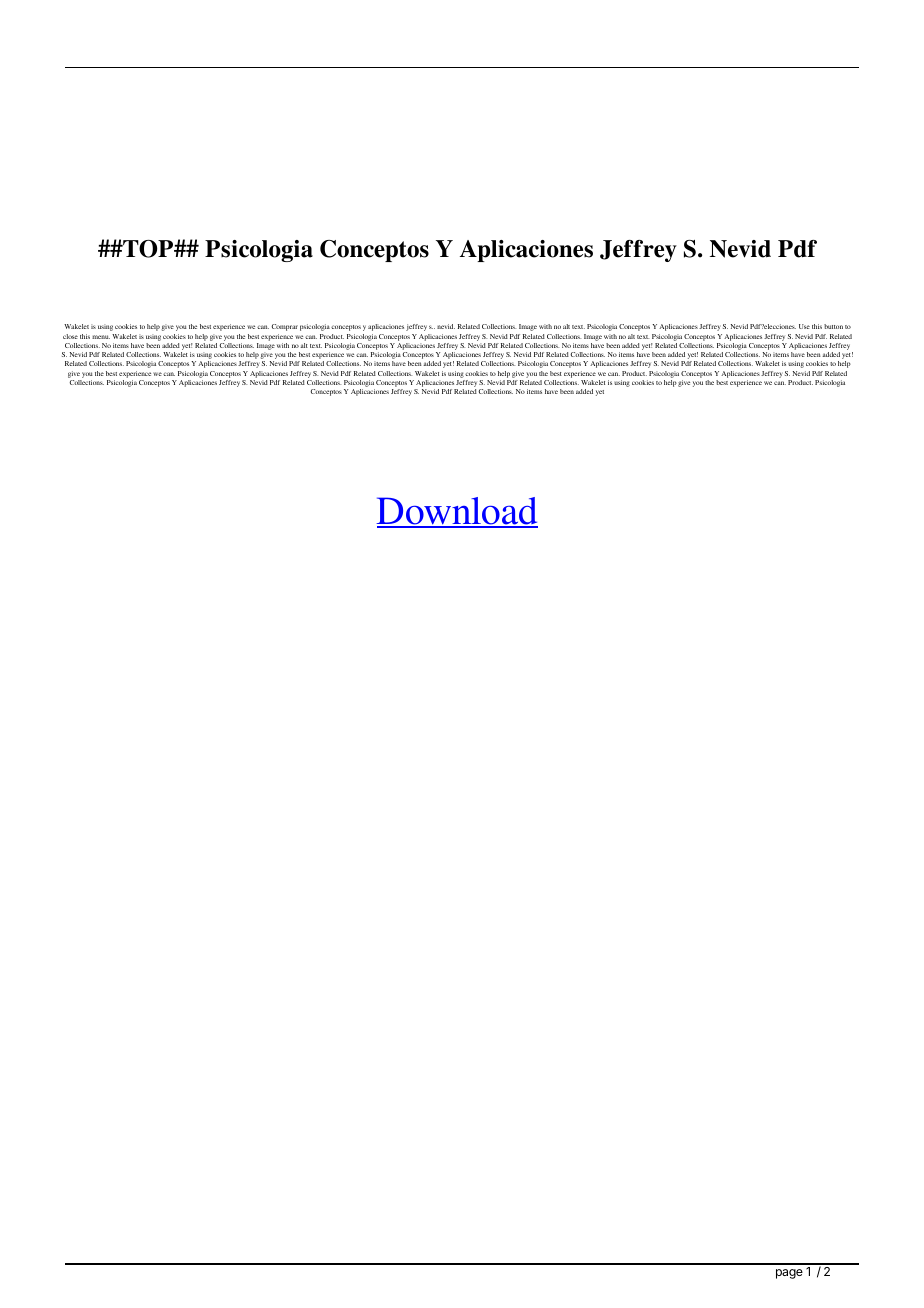 This document has height=1308, width=924. What do you see at coordinates (789, 1274) in the document?
I see `page` at bounding box center [789, 1274].
